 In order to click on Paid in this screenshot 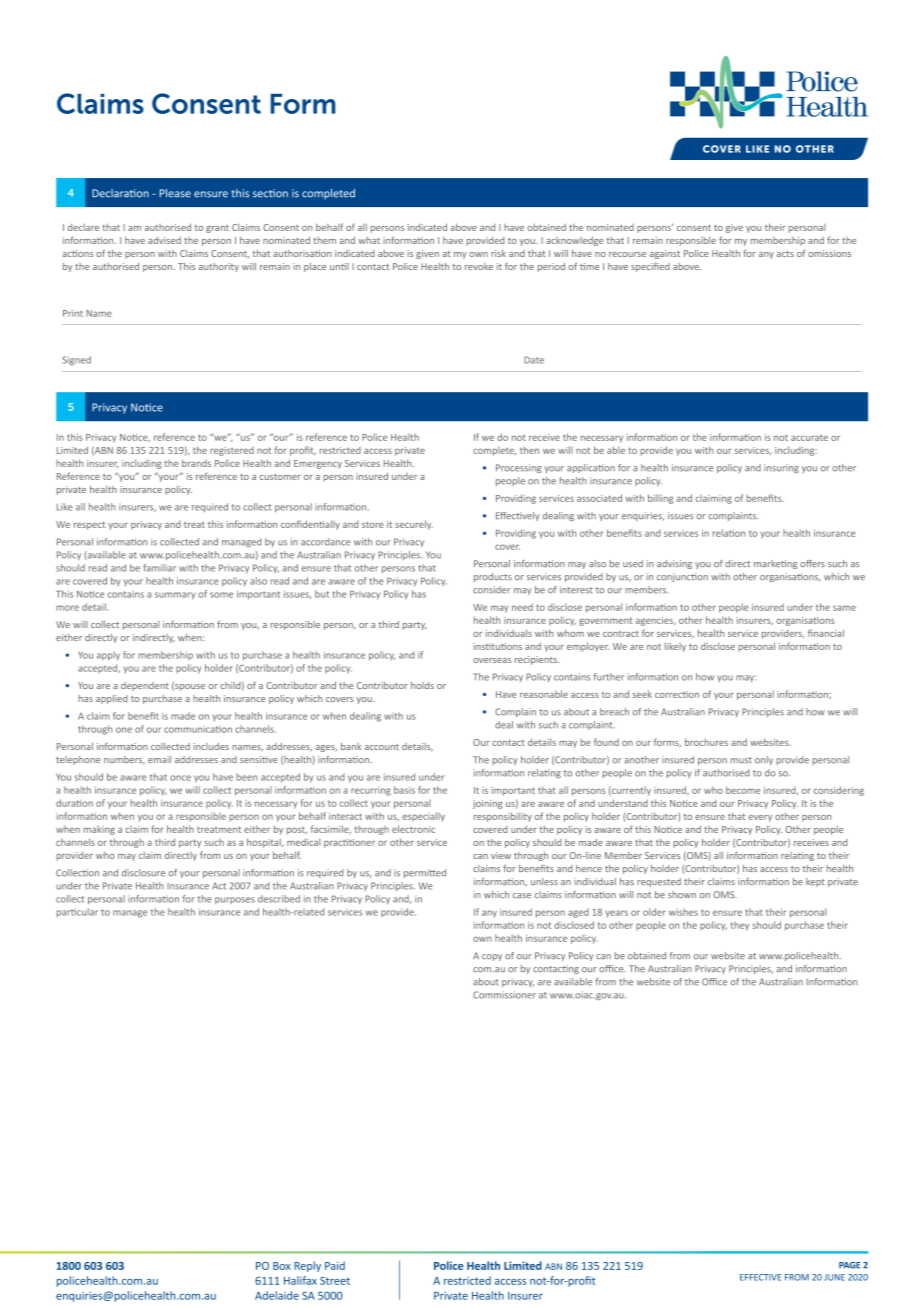, I will do `click(335, 1265)`.
